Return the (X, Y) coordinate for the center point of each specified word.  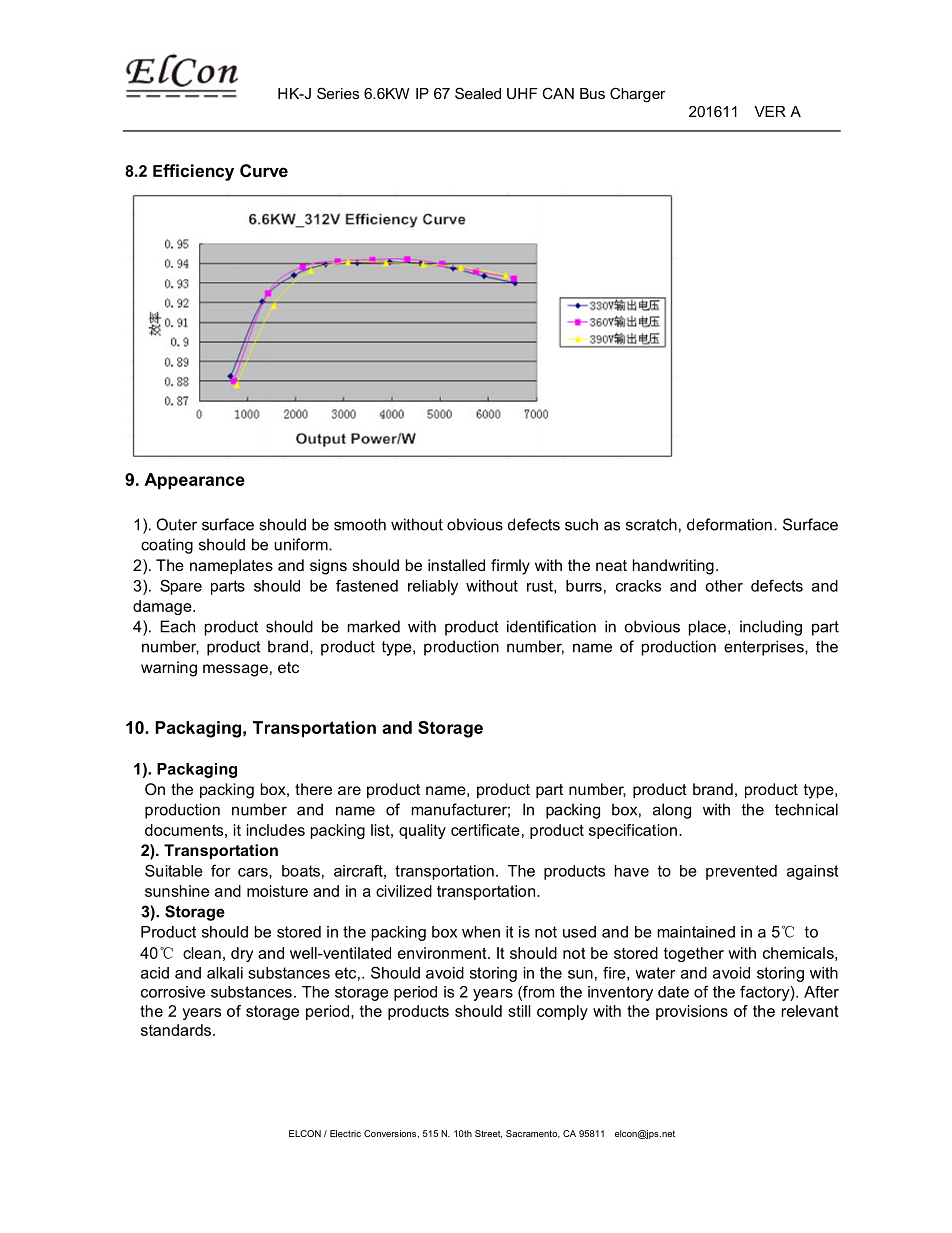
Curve (264, 170)
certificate (485, 830)
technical (806, 809)
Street (488, 1134)
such (581, 524)
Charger (638, 95)
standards (177, 1030)
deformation (729, 524)
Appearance (194, 481)
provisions (692, 1012)
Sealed (478, 93)
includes (276, 830)
